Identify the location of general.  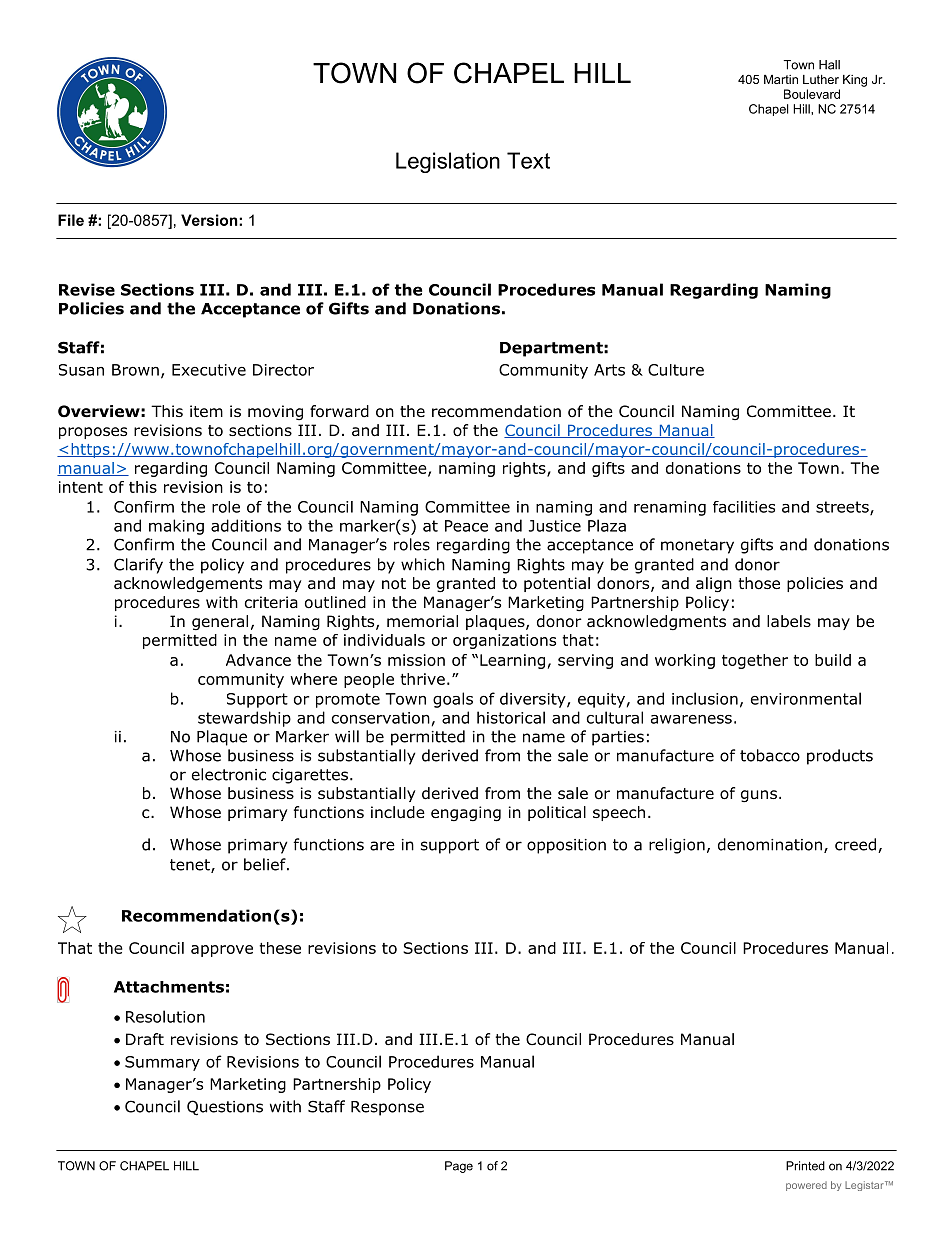
(220, 623).
